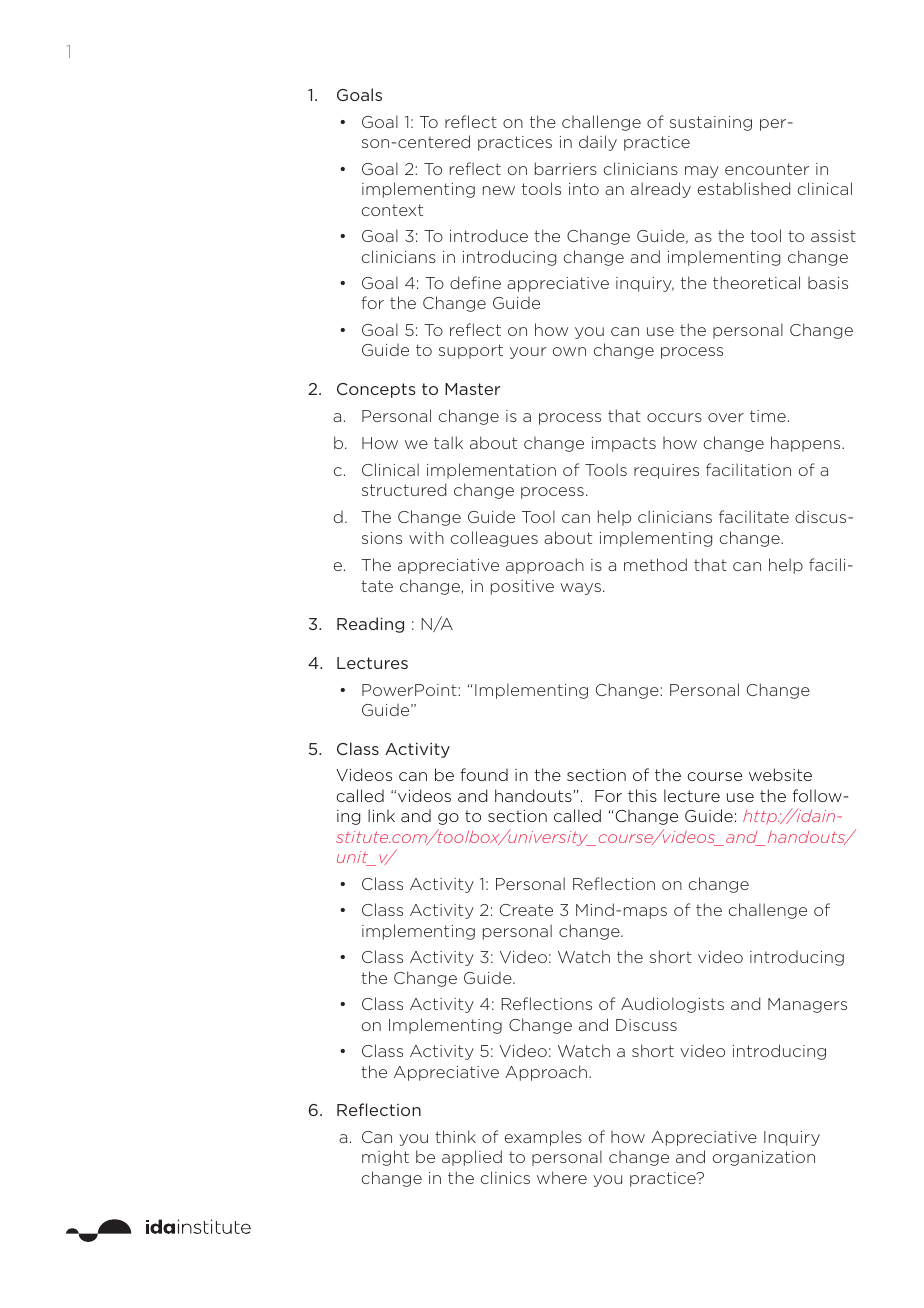 The height and width of the image is (1308, 924). What do you see at coordinates (767, 169) in the image?
I see `encounter` at bounding box center [767, 169].
